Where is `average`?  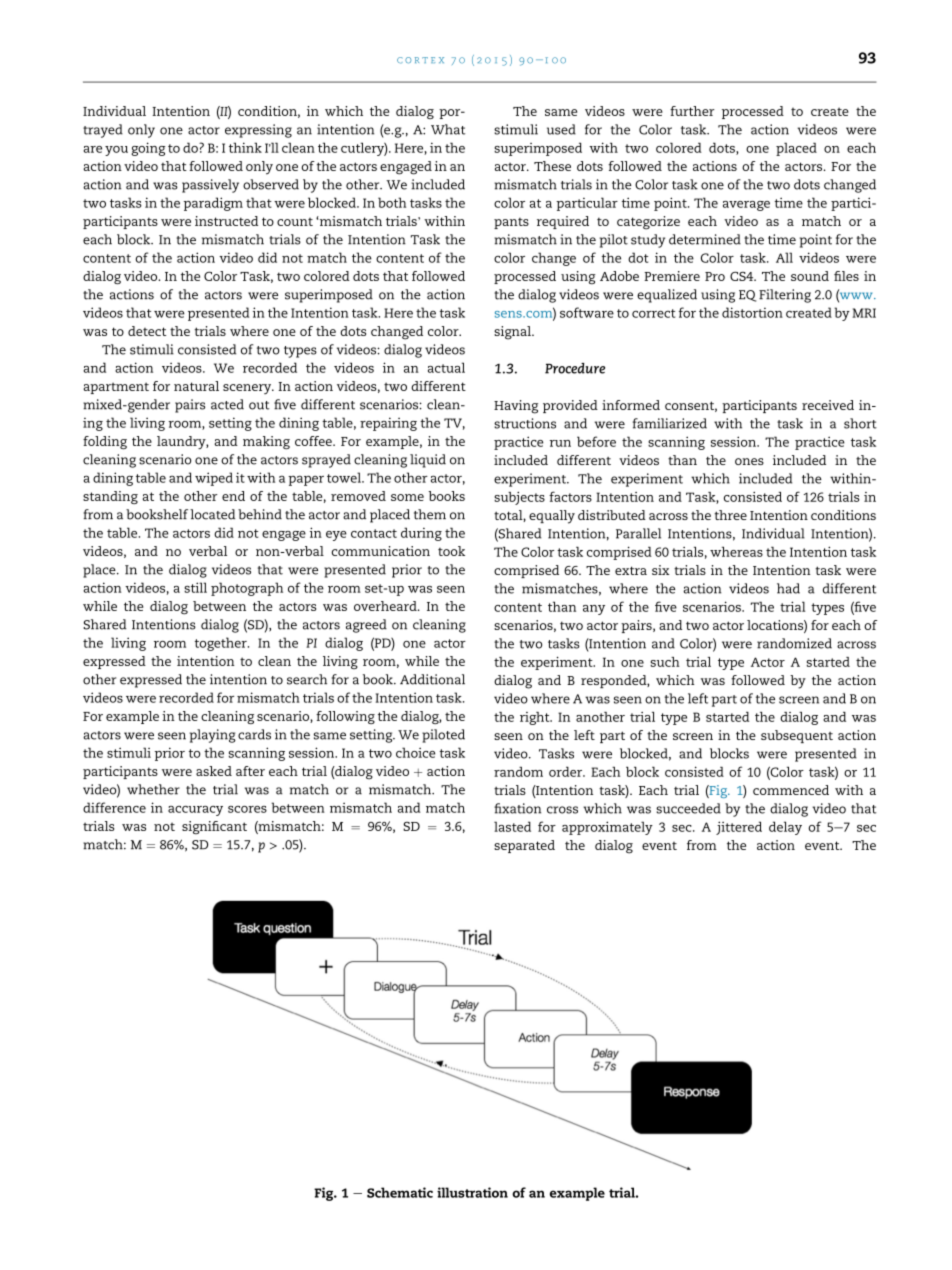
average is located at coordinates (746, 206).
